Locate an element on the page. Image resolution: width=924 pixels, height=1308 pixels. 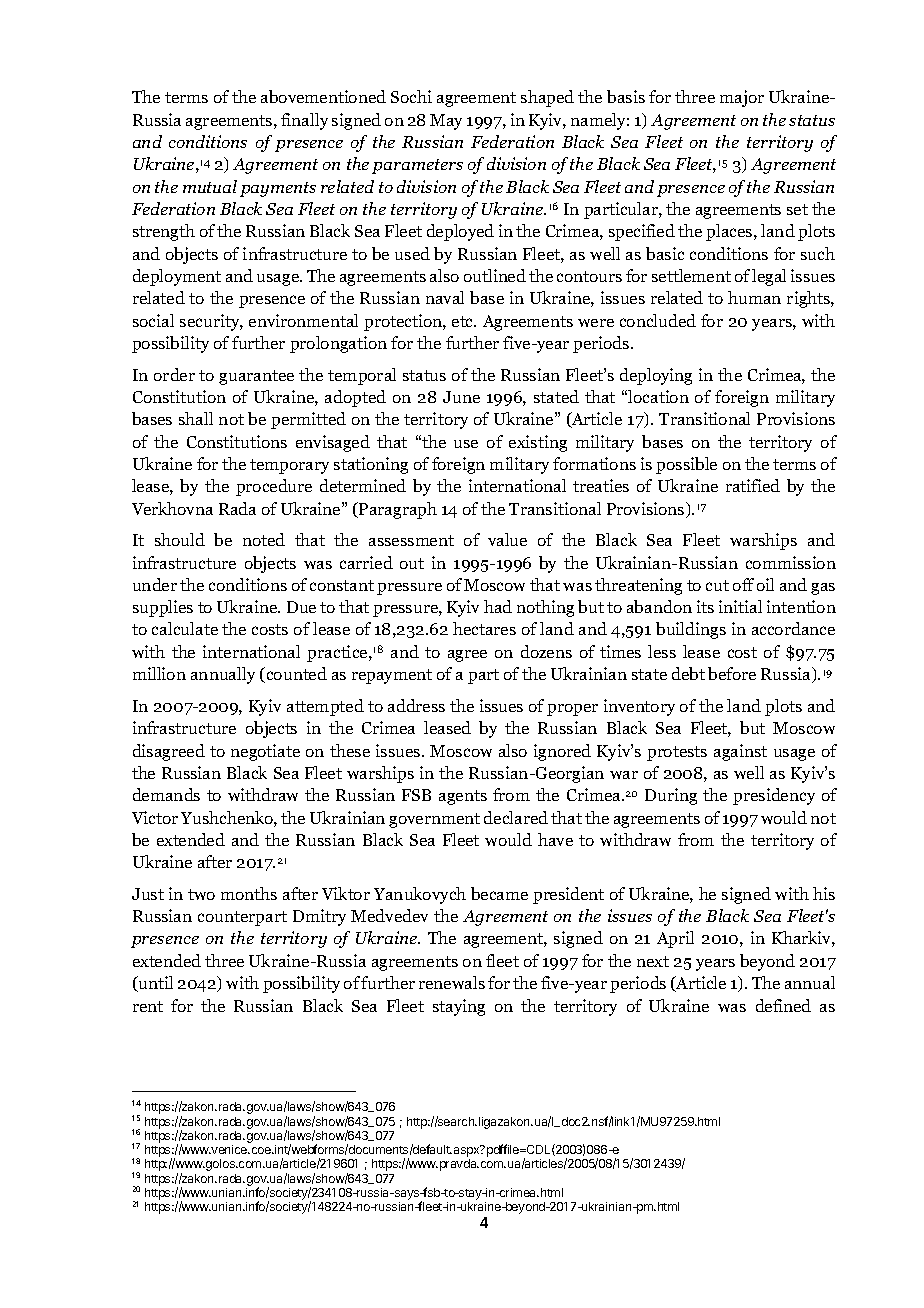
finally is located at coordinates (304, 121).
